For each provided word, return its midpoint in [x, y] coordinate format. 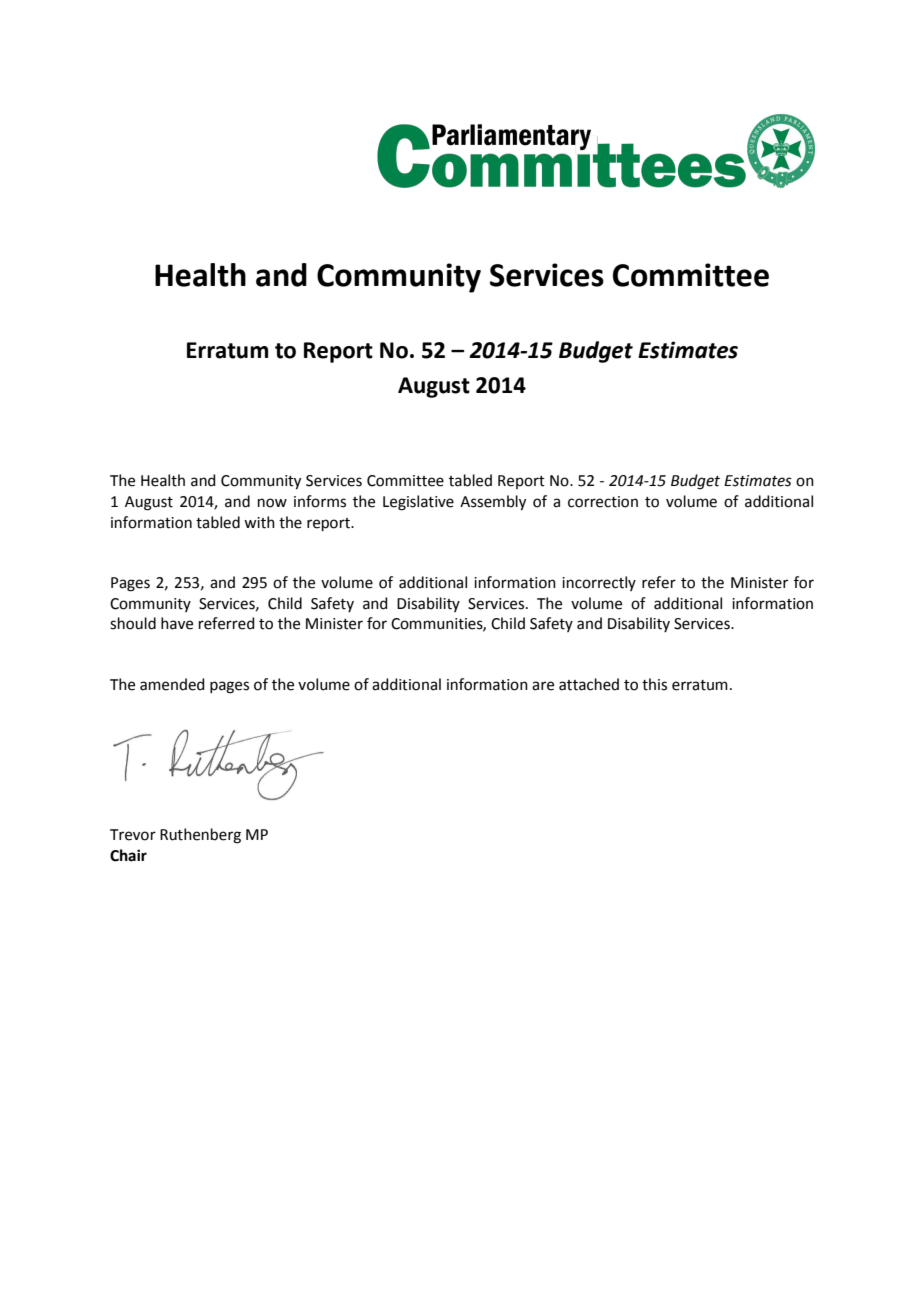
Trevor [133, 835]
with [259, 522]
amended [172, 684]
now [272, 503]
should [133, 623]
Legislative [418, 503]
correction [603, 502]
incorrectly [599, 583]
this [654, 684]
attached [589, 684]
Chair [128, 855]
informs [320, 501]
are [543, 686]
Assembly [493, 503]
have [177, 623]
